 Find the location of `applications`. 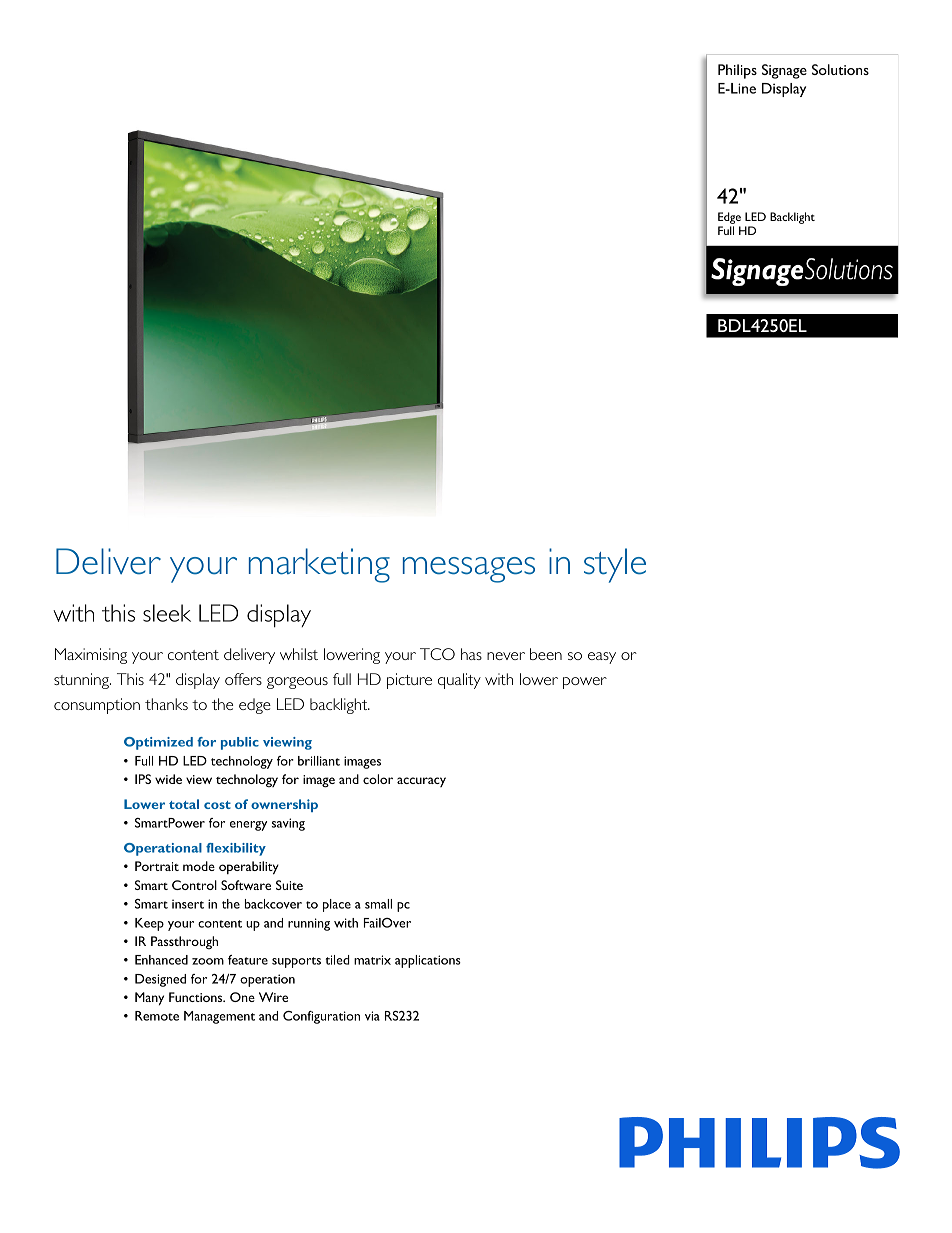

applications is located at coordinates (428, 961).
